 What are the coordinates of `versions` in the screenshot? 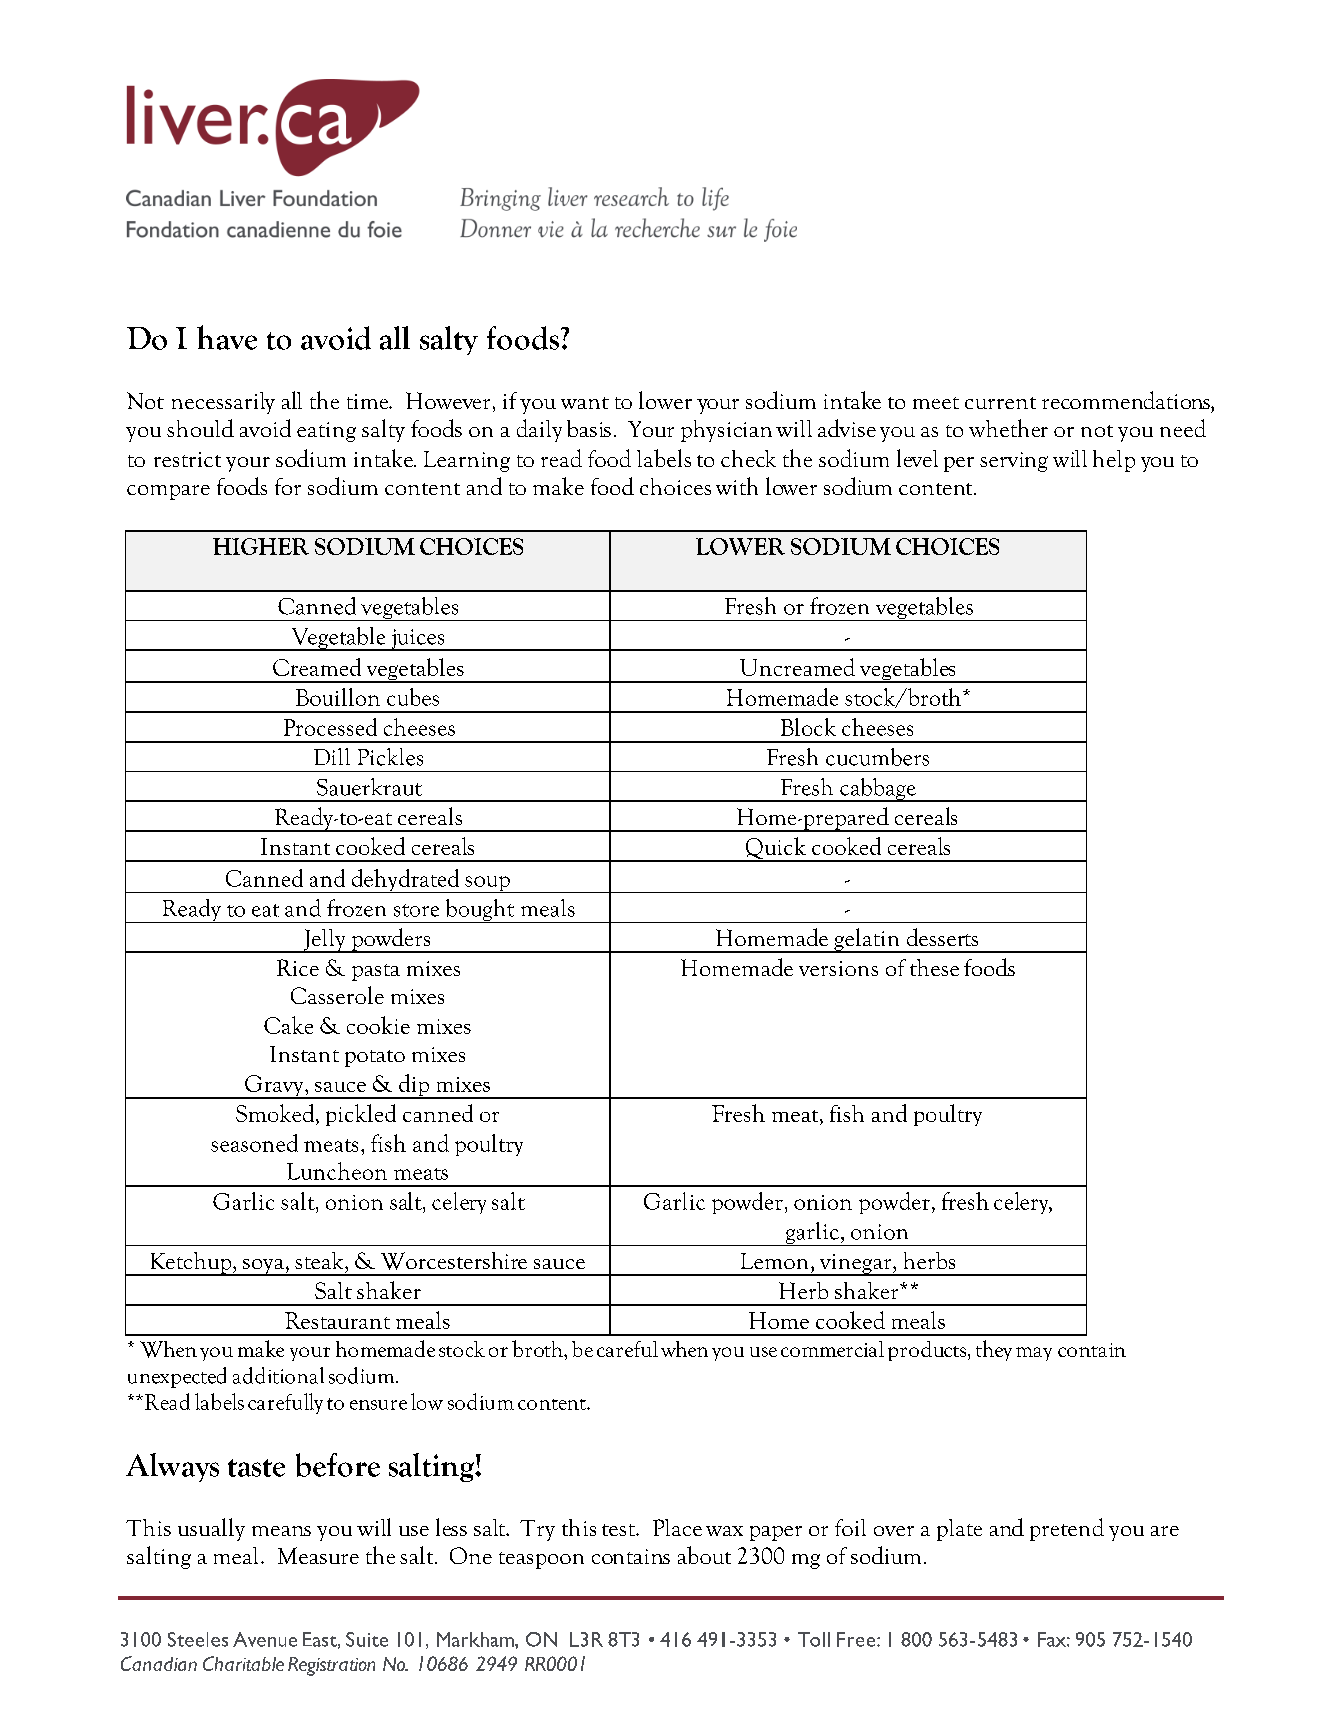 It's located at (838, 968).
